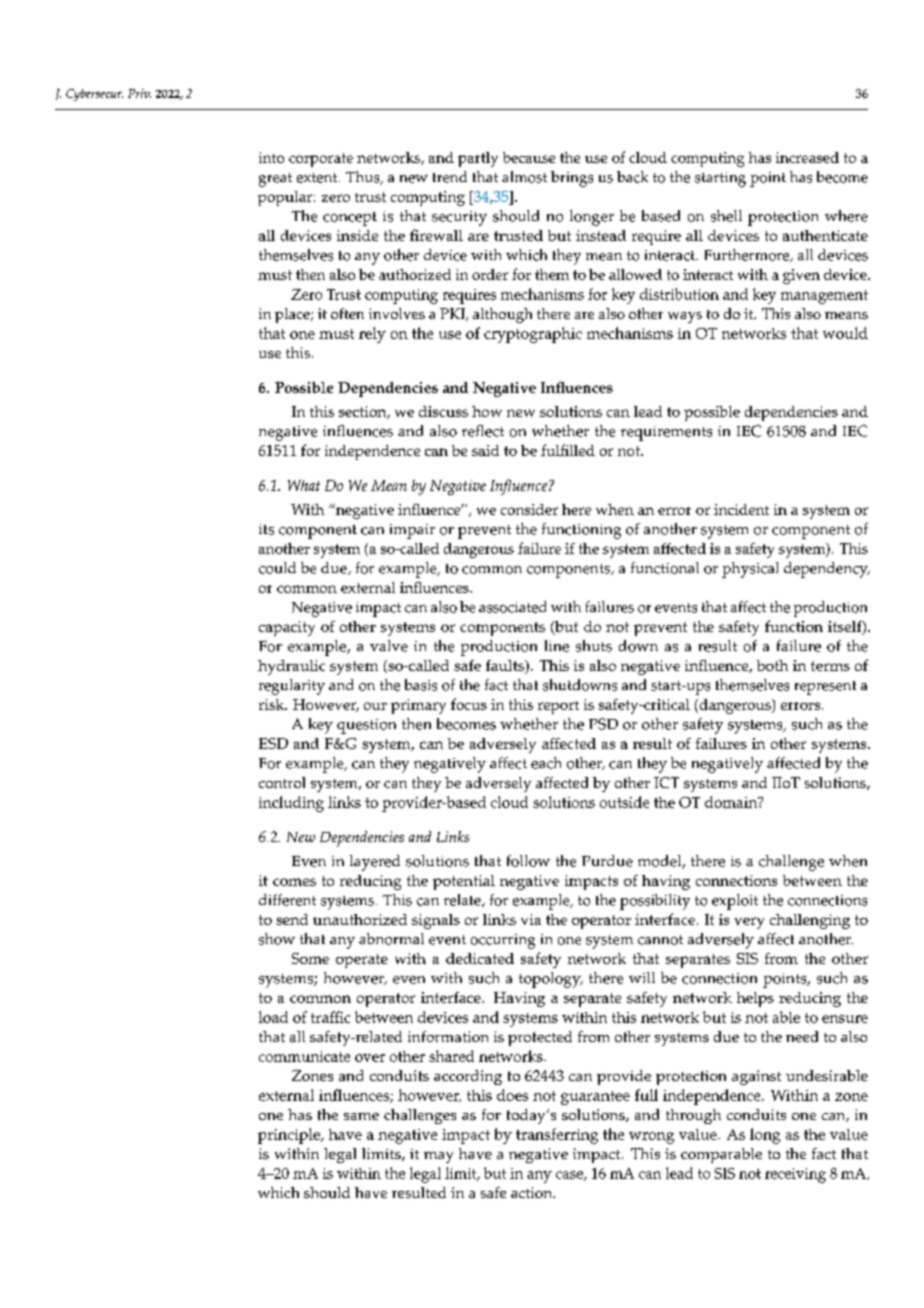  Describe the element at coordinates (735, 902) in the image. I see `exploit` at that location.
